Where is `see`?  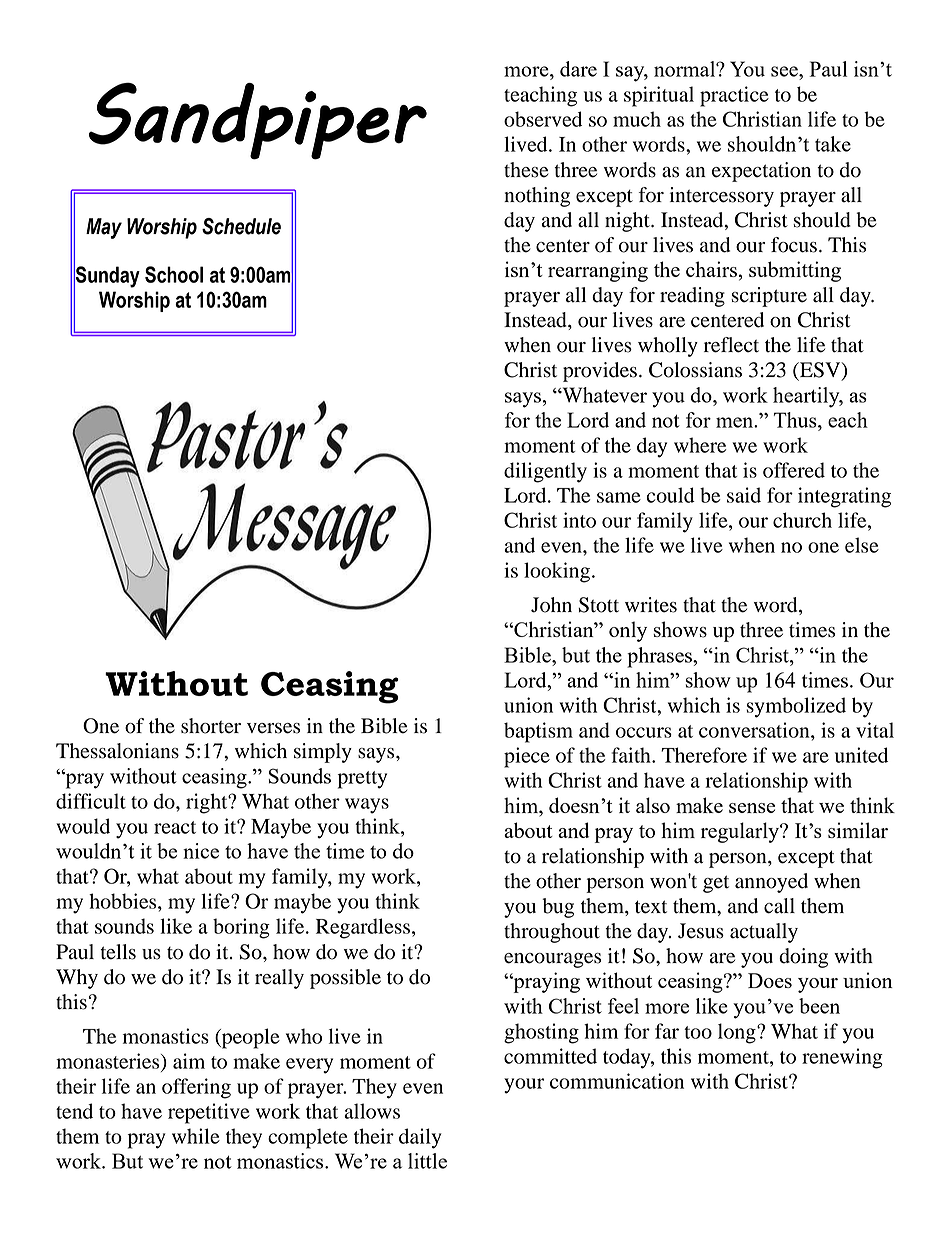
see is located at coordinates (785, 71).
